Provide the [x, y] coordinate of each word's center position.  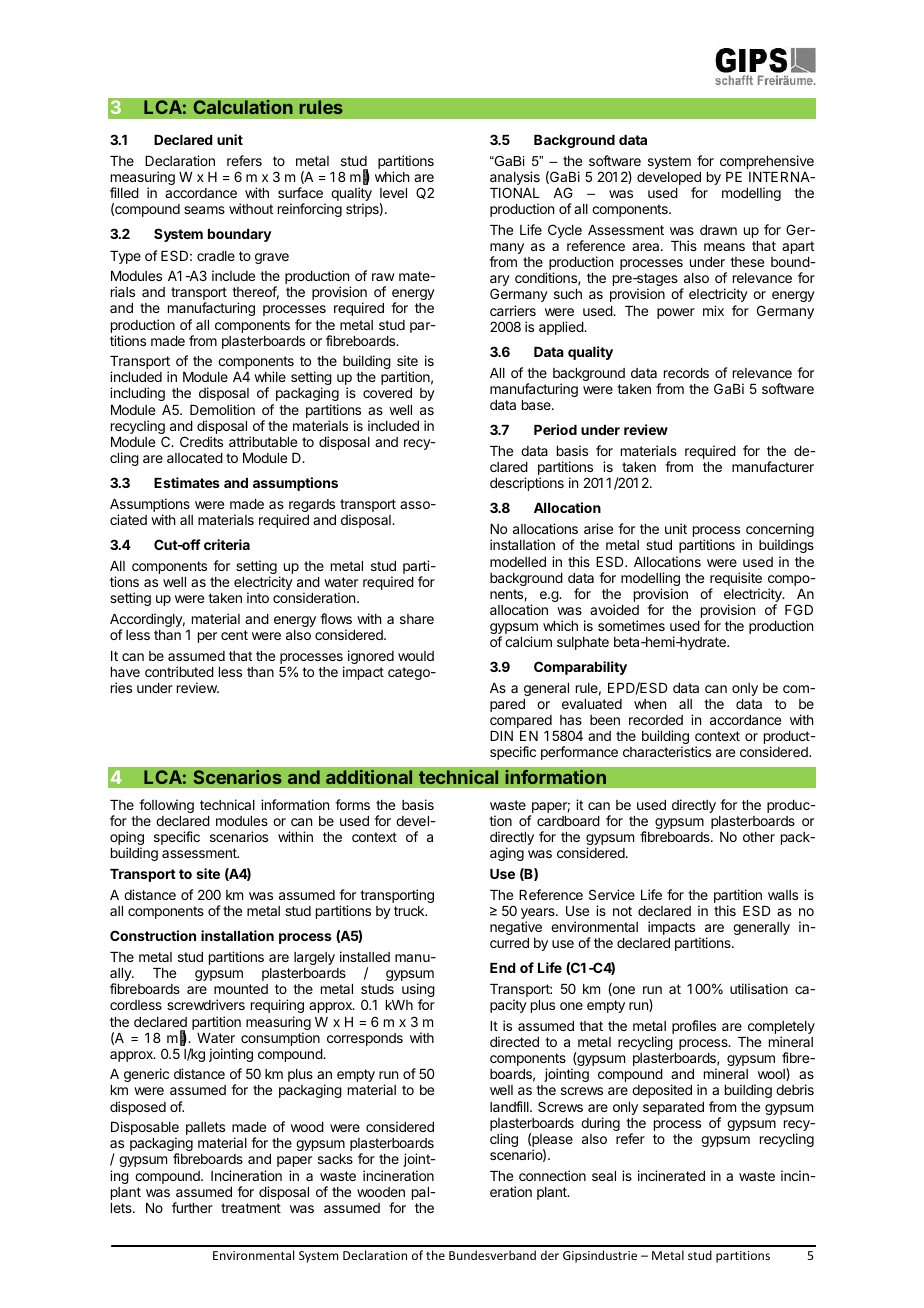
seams [204, 210]
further [192, 1207]
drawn [718, 230]
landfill [510, 1106]
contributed [179, 671]
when [650, 704]
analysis [515, 179]
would [416, 656]
